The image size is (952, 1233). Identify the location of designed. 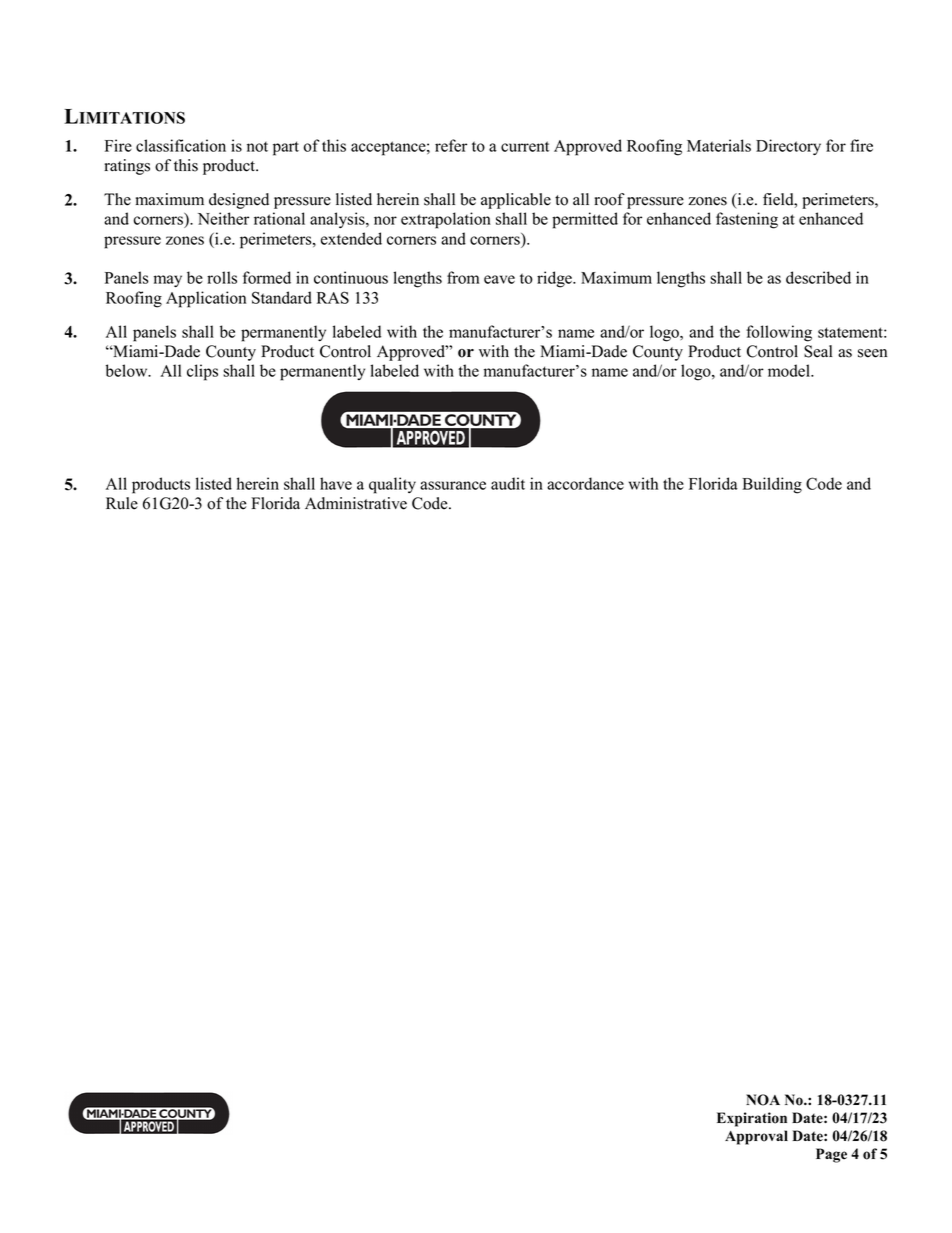
(239, 201).
